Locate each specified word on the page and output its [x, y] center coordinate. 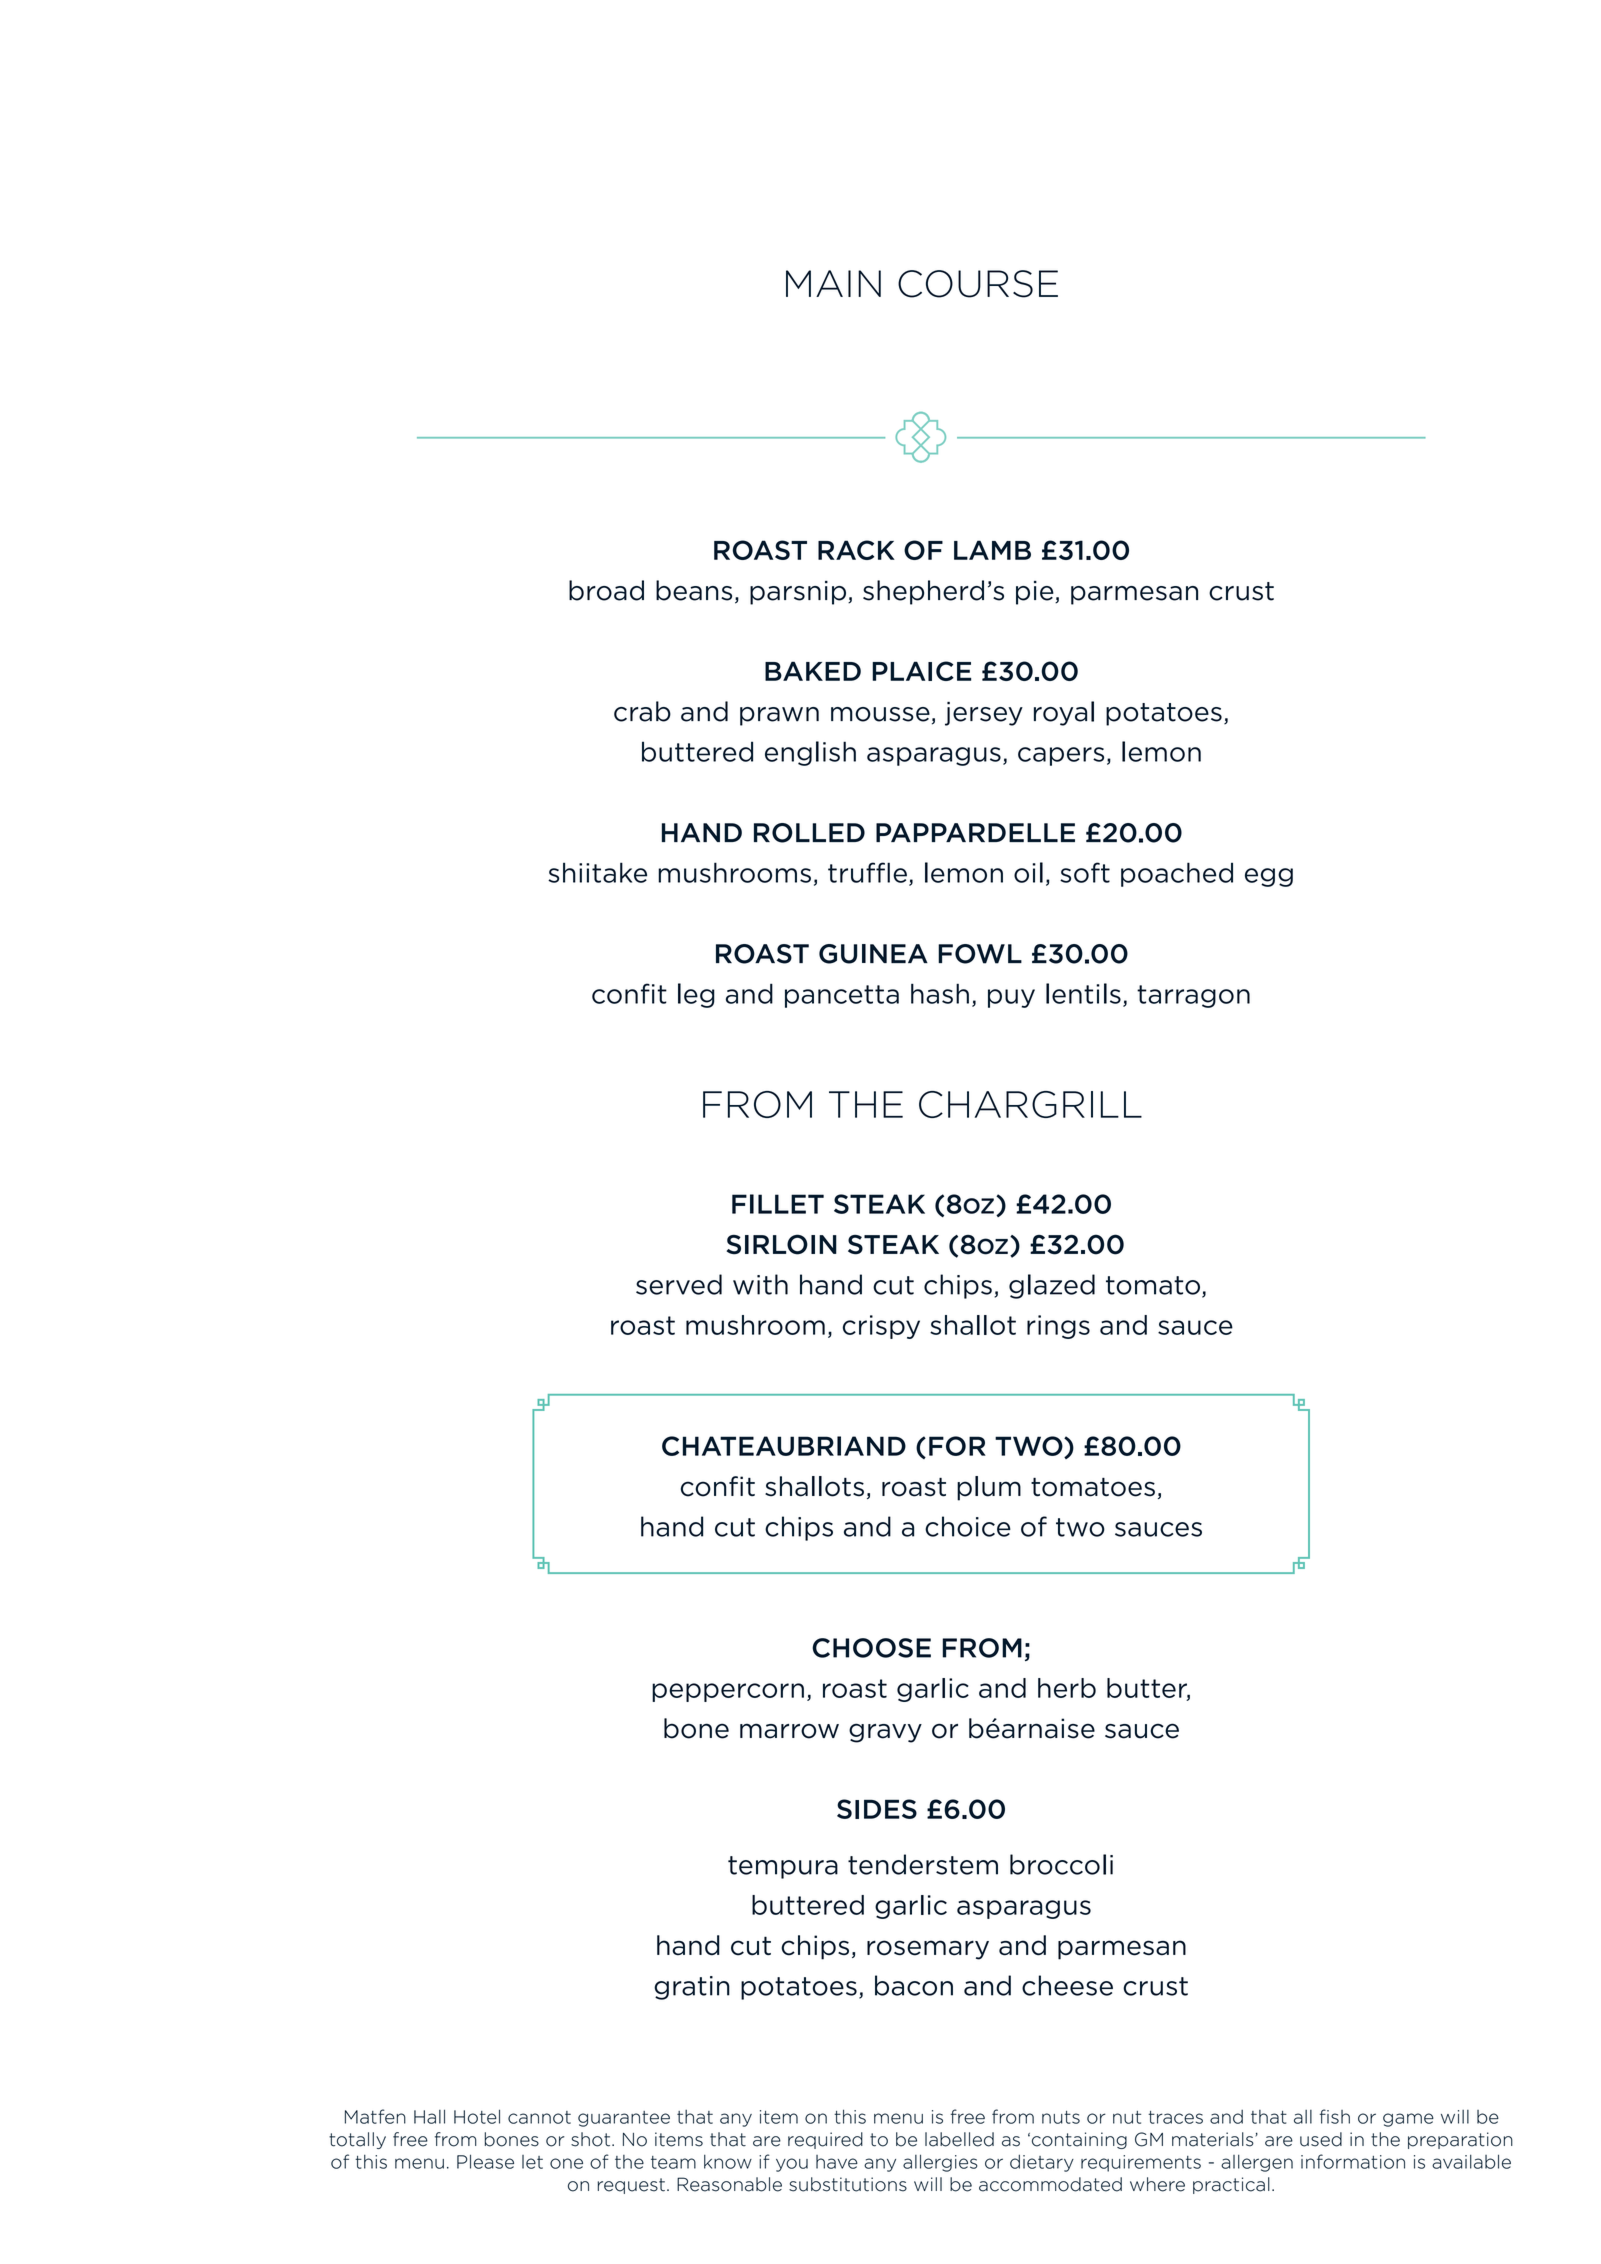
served [679, 1284]
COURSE [978, 284]
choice [968, 1526]
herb [1067, 1688]
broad [606, 590]
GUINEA [873, 954]
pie [1036, 593]
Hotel [477, 2116]
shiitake [597, 872]
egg [1269, 877]
